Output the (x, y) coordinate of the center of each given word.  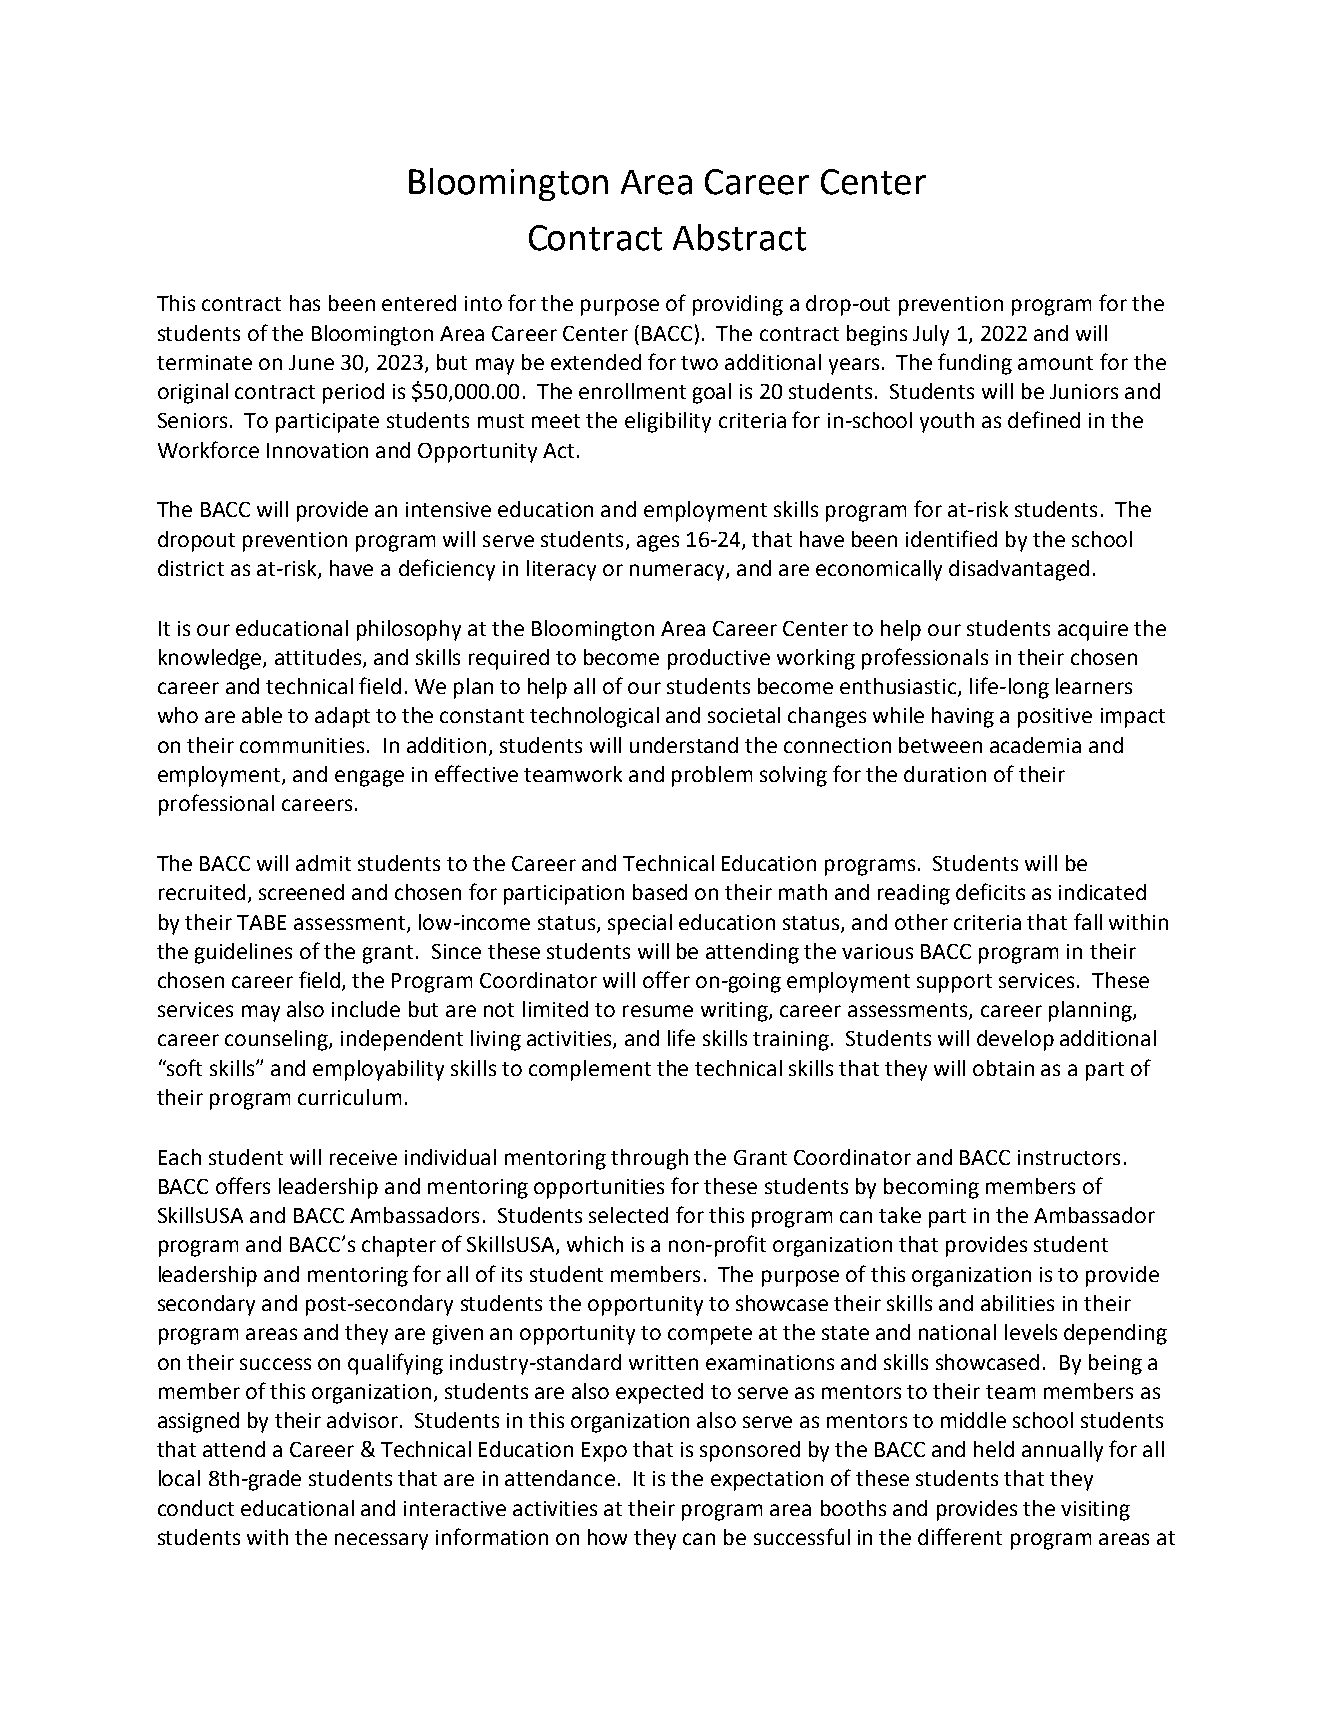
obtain (1003, 1068)
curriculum (349, 1097)
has (305, 303)
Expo (604, 1452)
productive (719, 659)
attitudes (319, 658)
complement (590, 1070)
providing (738, 305)
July (931, 335)
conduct (196, 1508)
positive (1055, 718)
